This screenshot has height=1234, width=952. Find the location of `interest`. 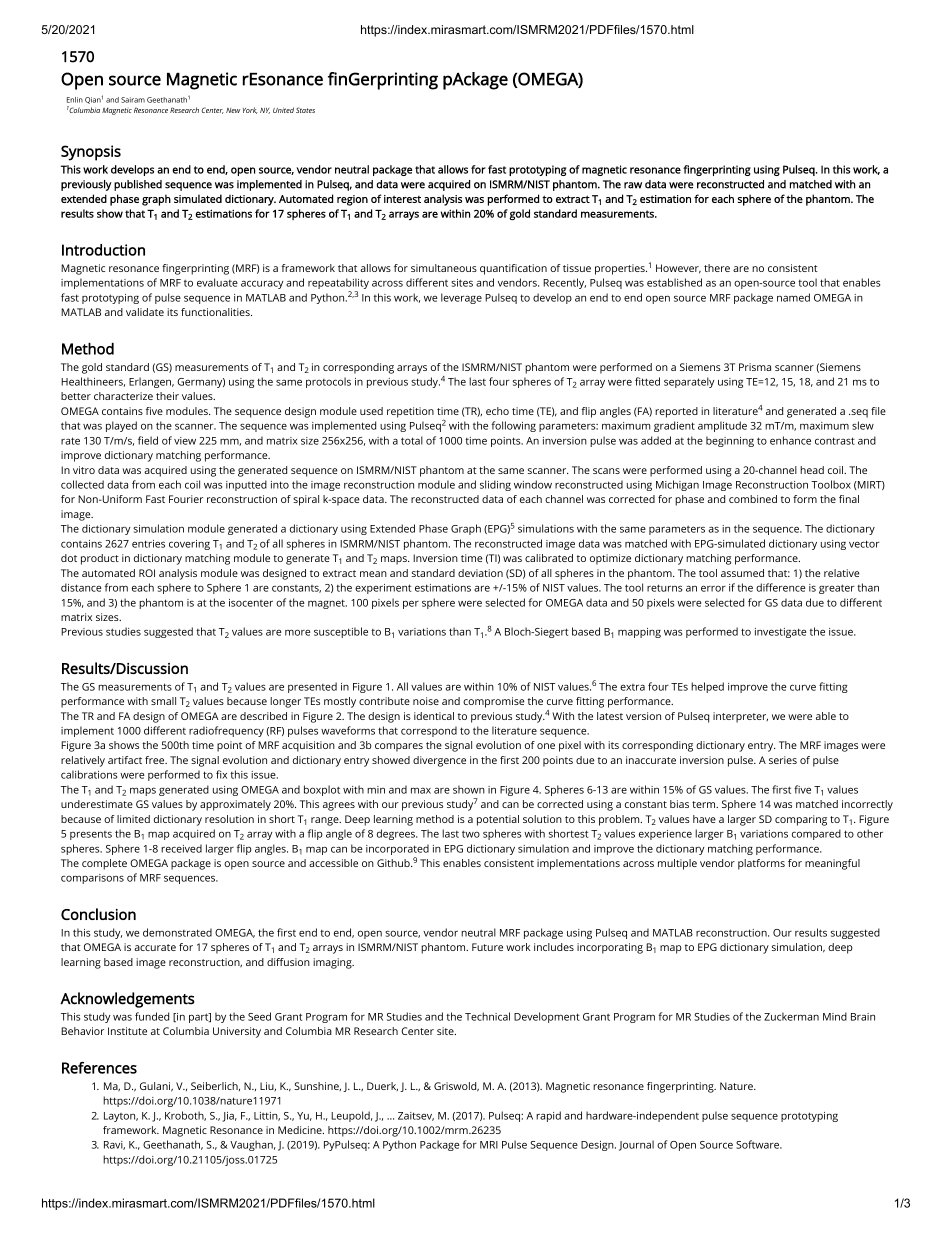

interest is located at coordinates (402, 199).
